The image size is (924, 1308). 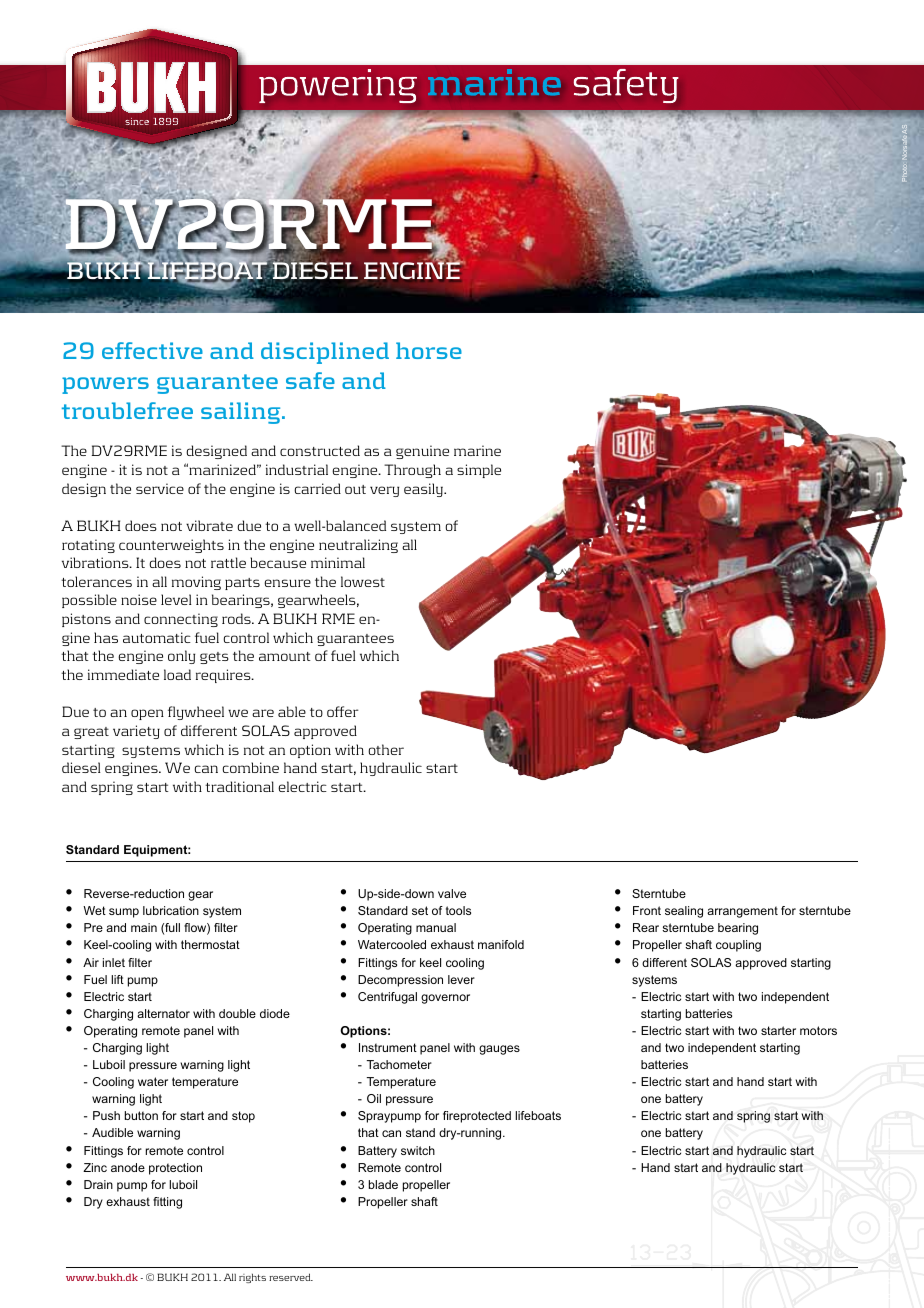 What do you see at coordinates (429, 350) in the screenshot?
I see `horse` at bounding box center [429, 350].
